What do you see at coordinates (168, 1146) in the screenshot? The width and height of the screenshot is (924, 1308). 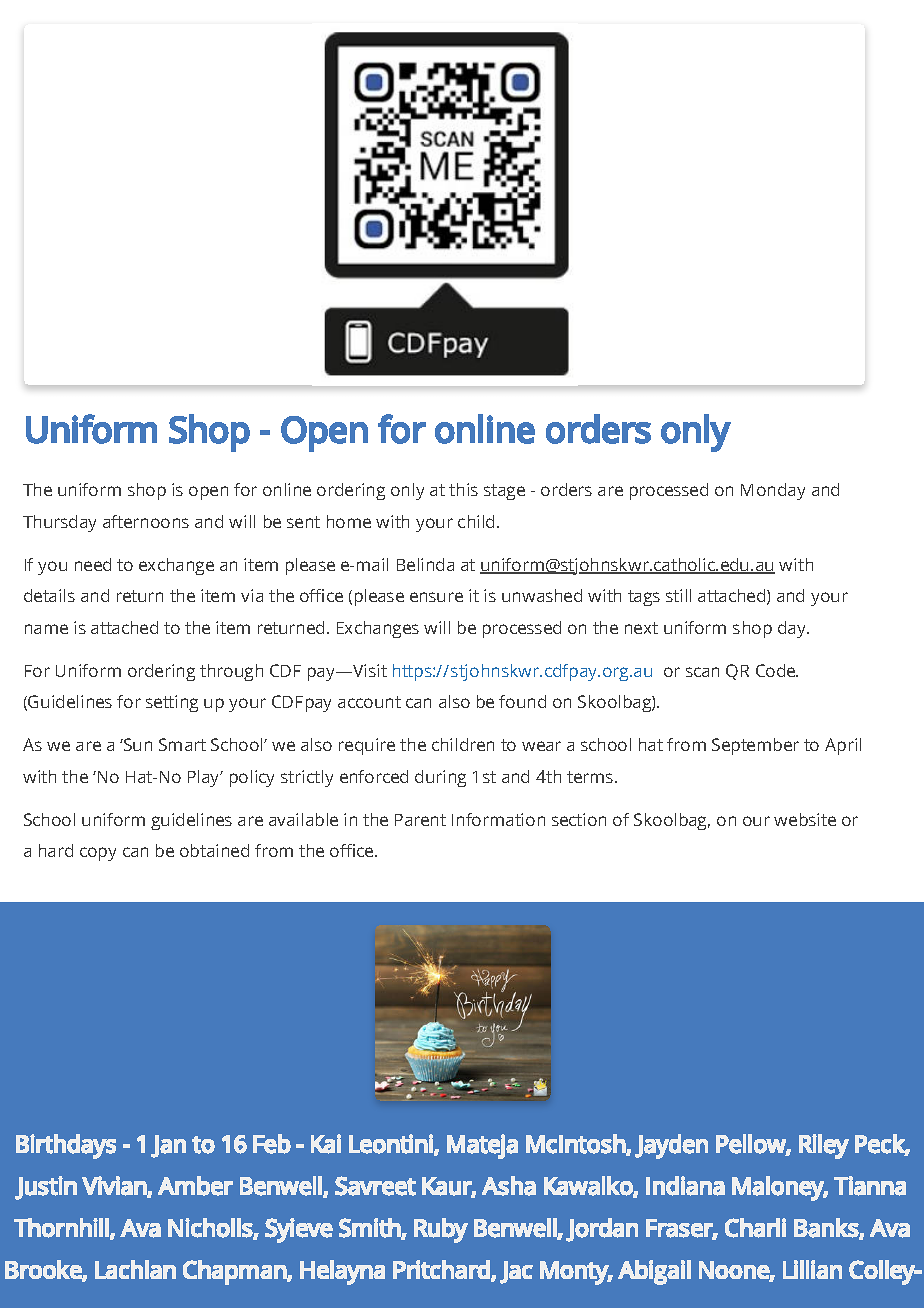 I see `Jan` at bounding box center [168, 1146].
